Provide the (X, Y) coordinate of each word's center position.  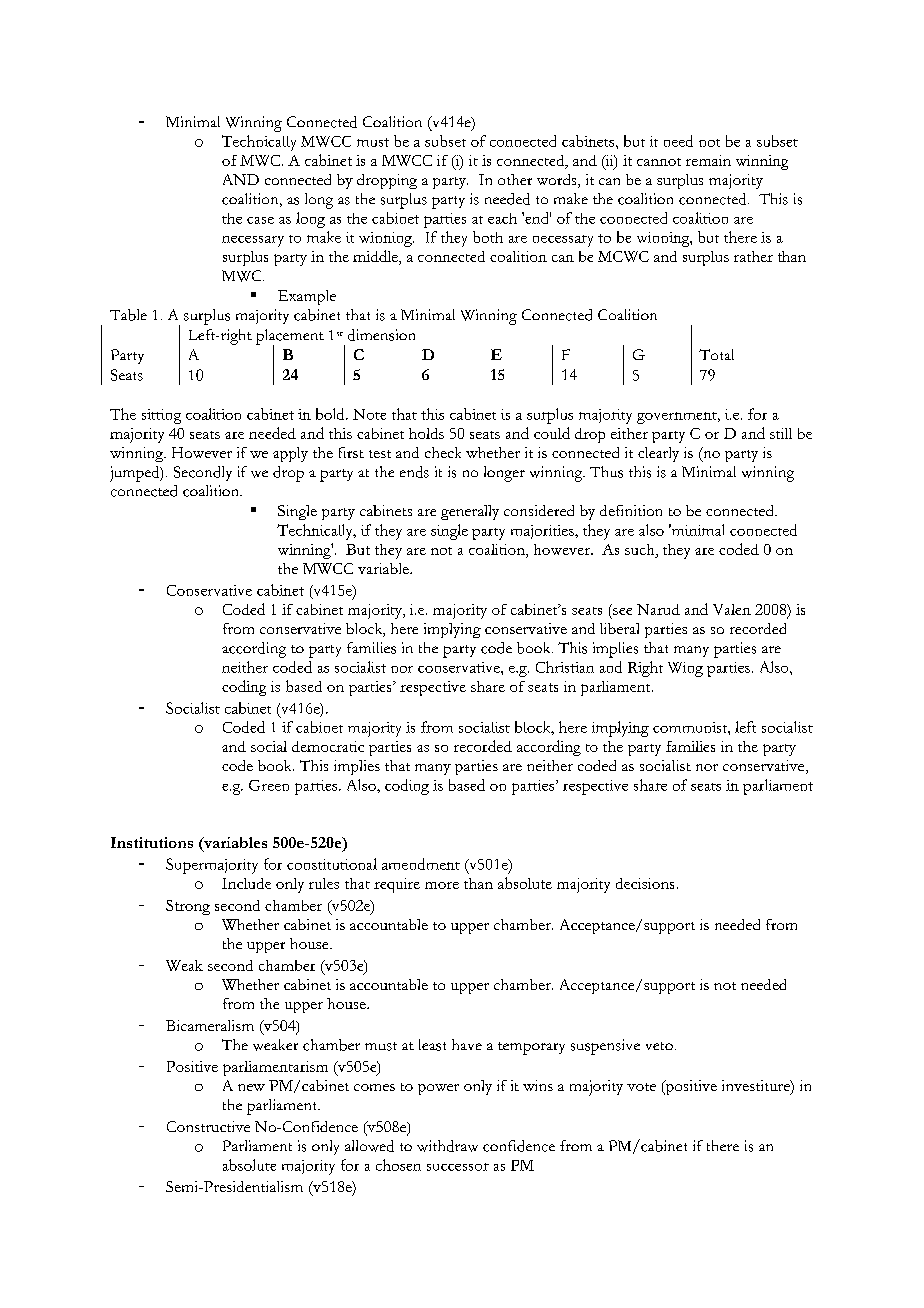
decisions (645, 883)
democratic (328, 746)
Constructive (208, 1126)
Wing (685, 669)
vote (641, 1087)
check (443, 452)
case (260, 220)
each (502, 218)
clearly (658, 454)
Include (246, 883)
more (442, 885)
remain (708, 160)
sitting (161, 416)
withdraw (447, 1146)
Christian (565, 667)
